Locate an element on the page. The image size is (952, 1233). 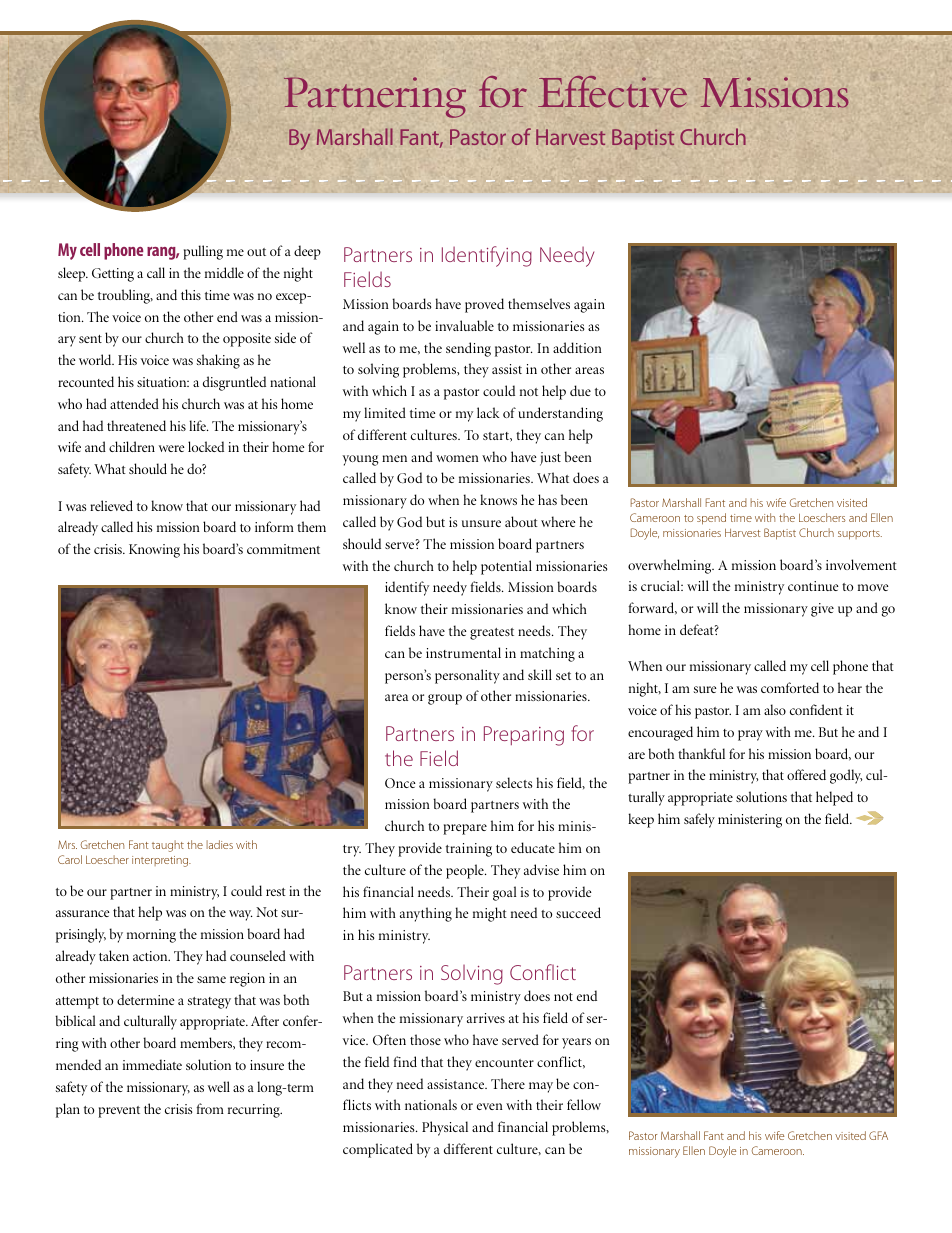
Physical is located at coordinates (445, 1128).
